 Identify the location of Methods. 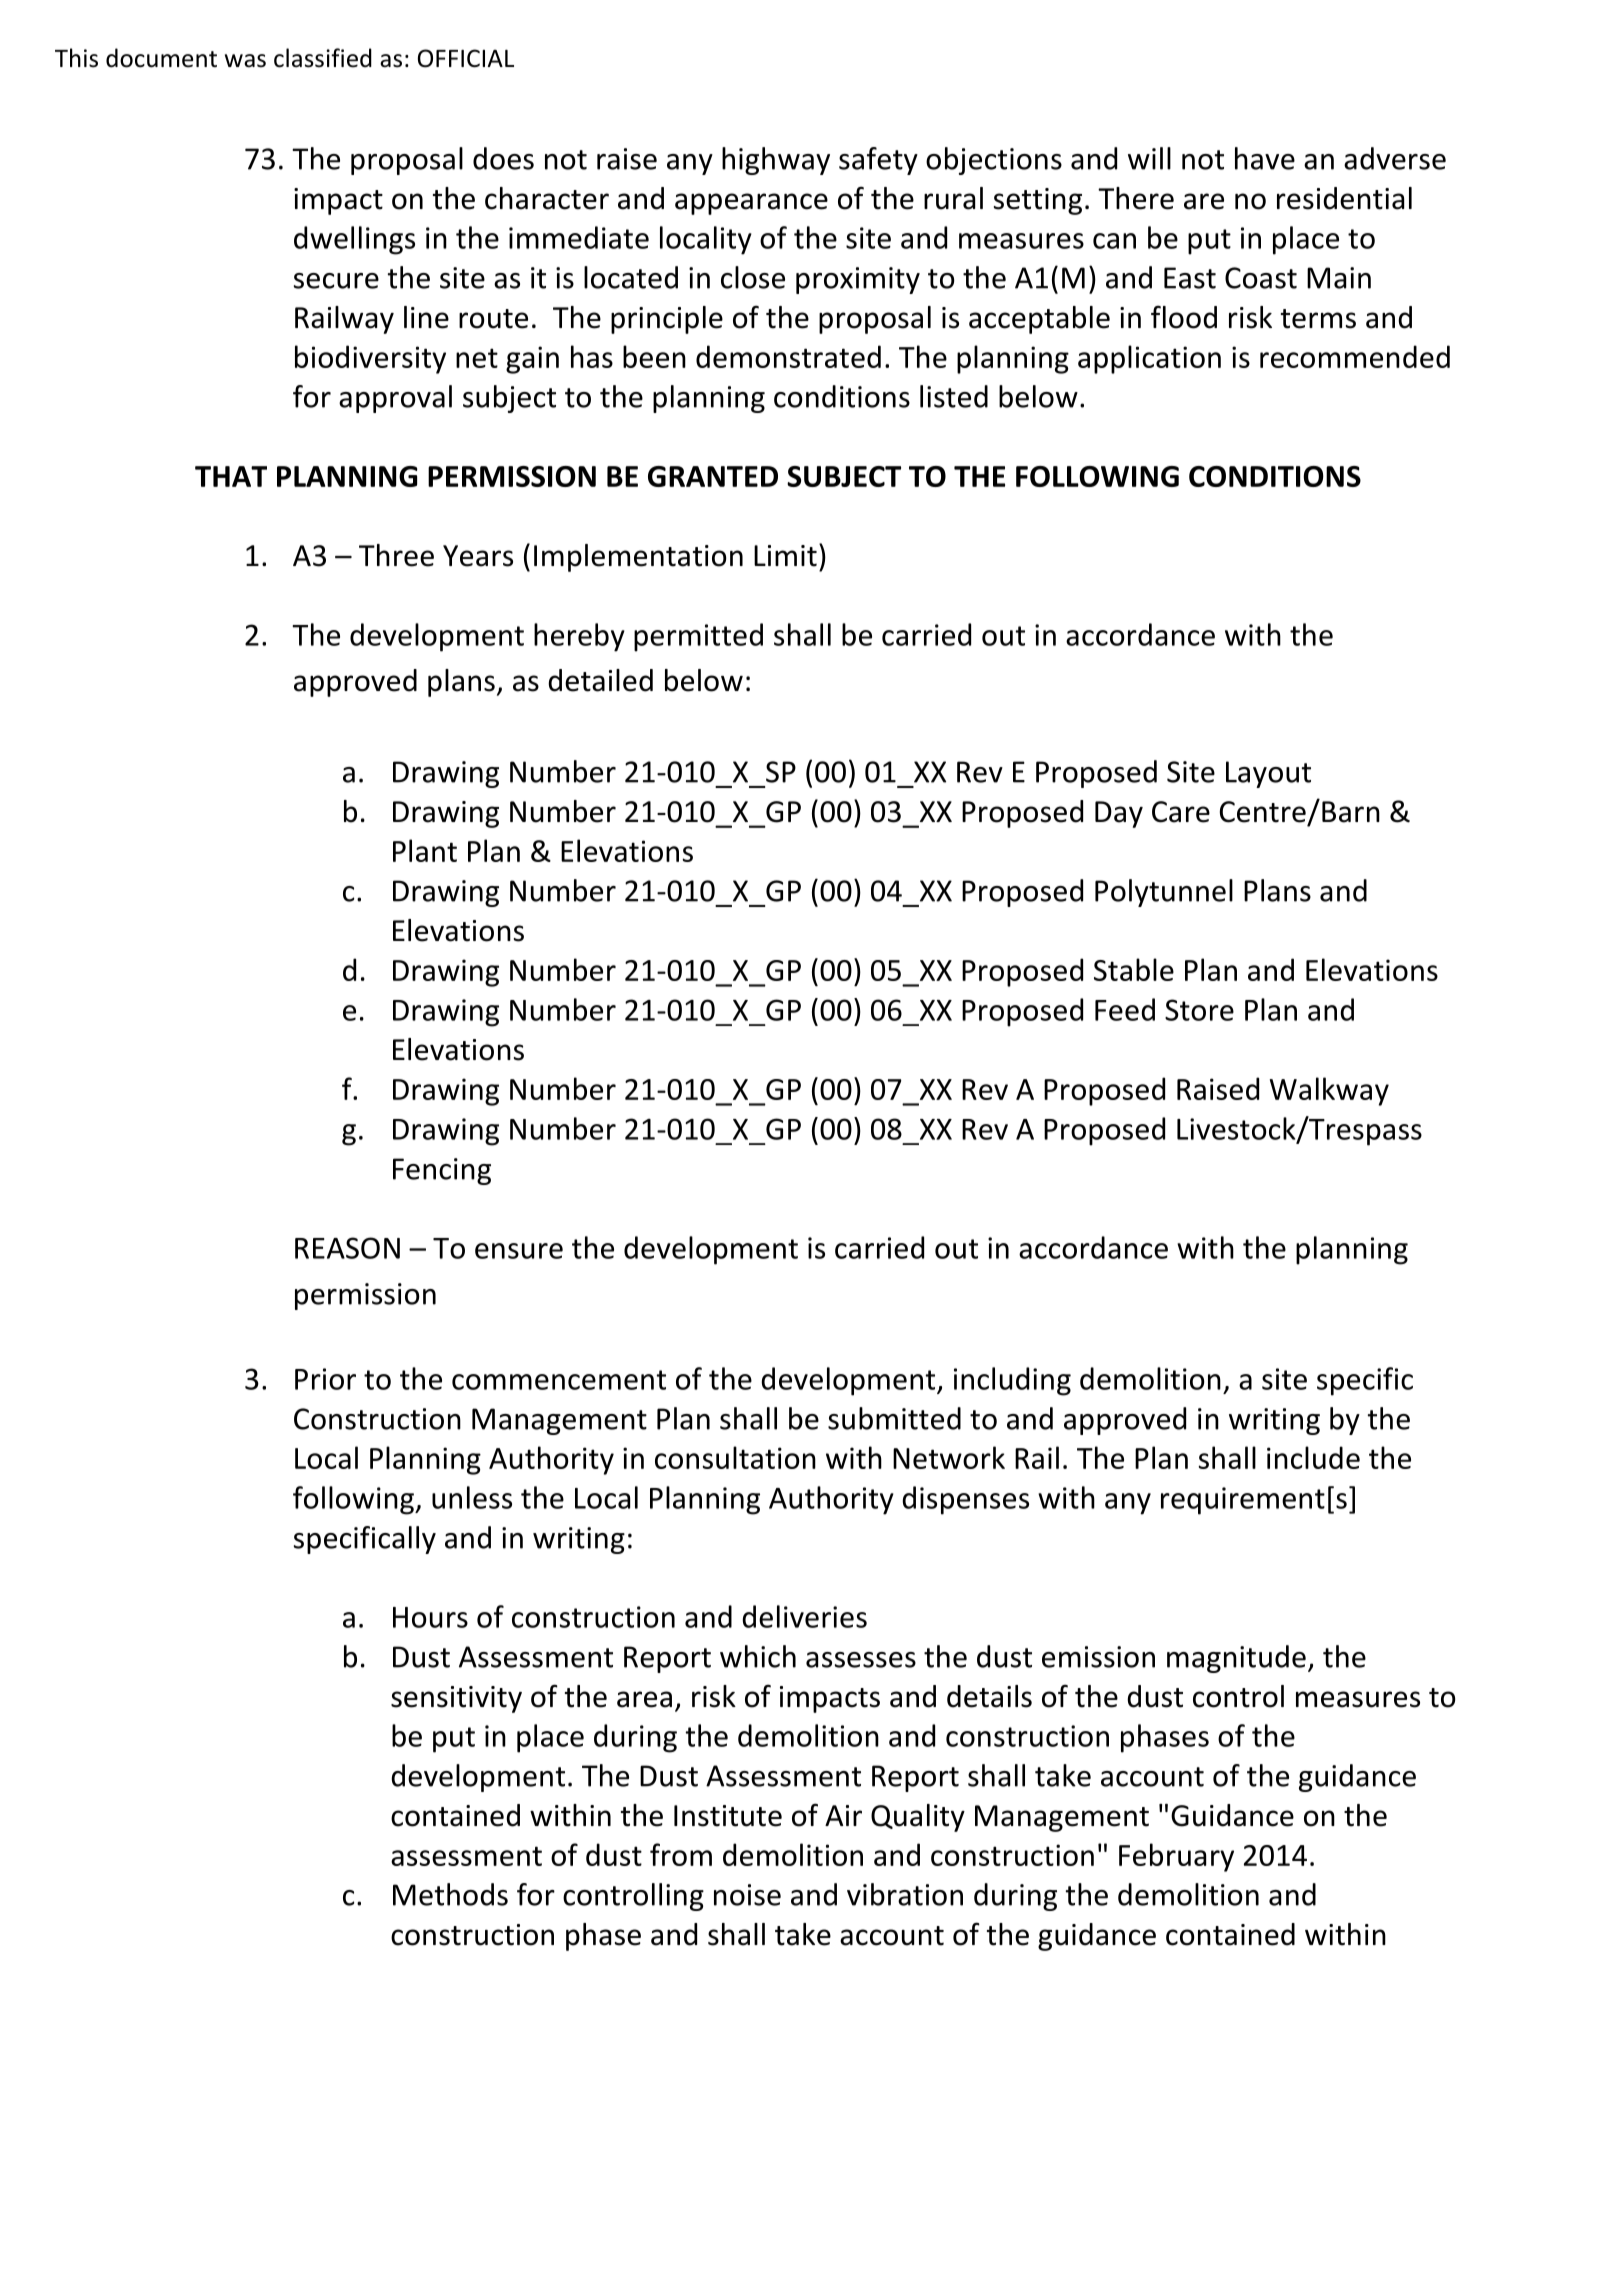
(450, 1894).
